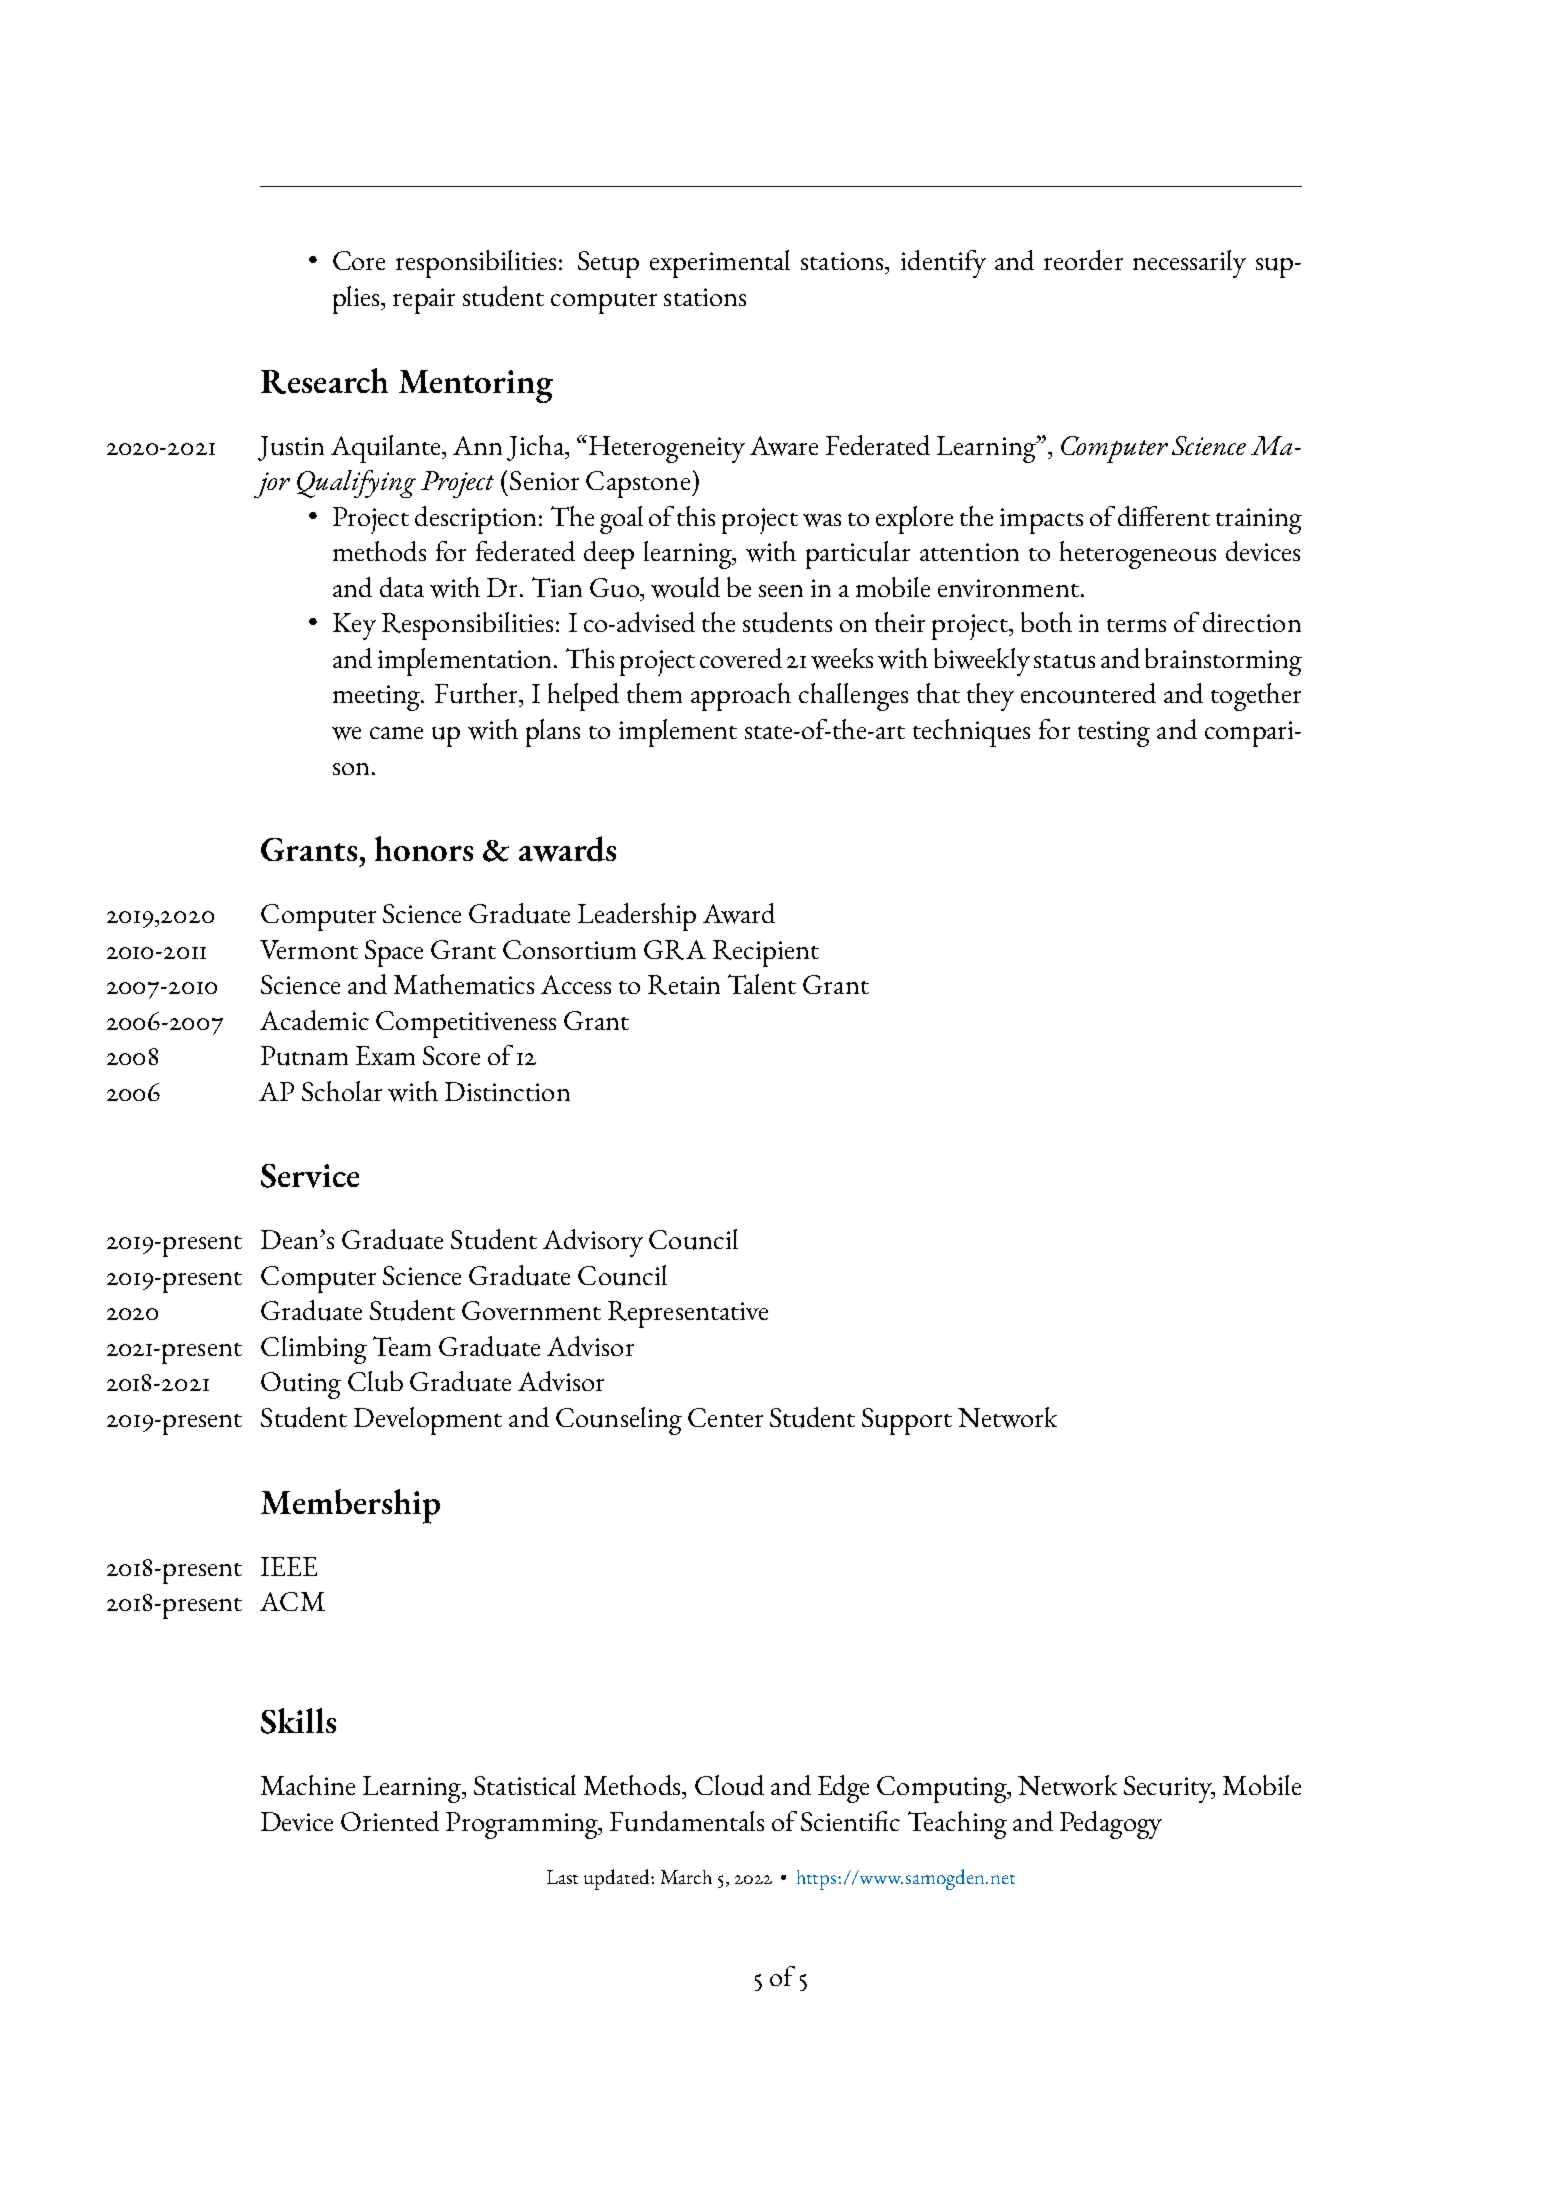 The image size is (1562, 2209). Describe the element at coordinates (390, 1821) in the screenshot. I see `Oriented` at that location.
